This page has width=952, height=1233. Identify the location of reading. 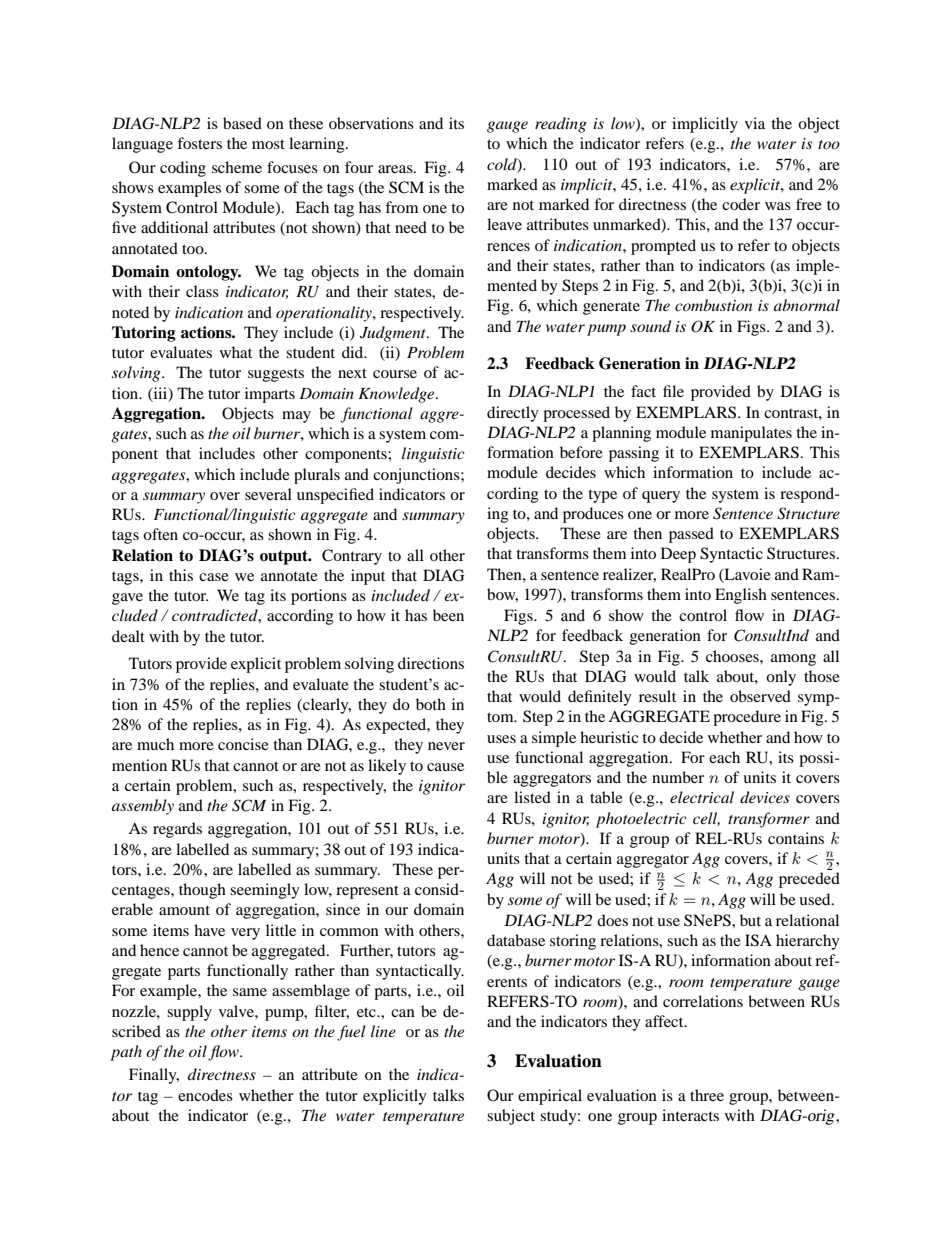
(561, 125).
